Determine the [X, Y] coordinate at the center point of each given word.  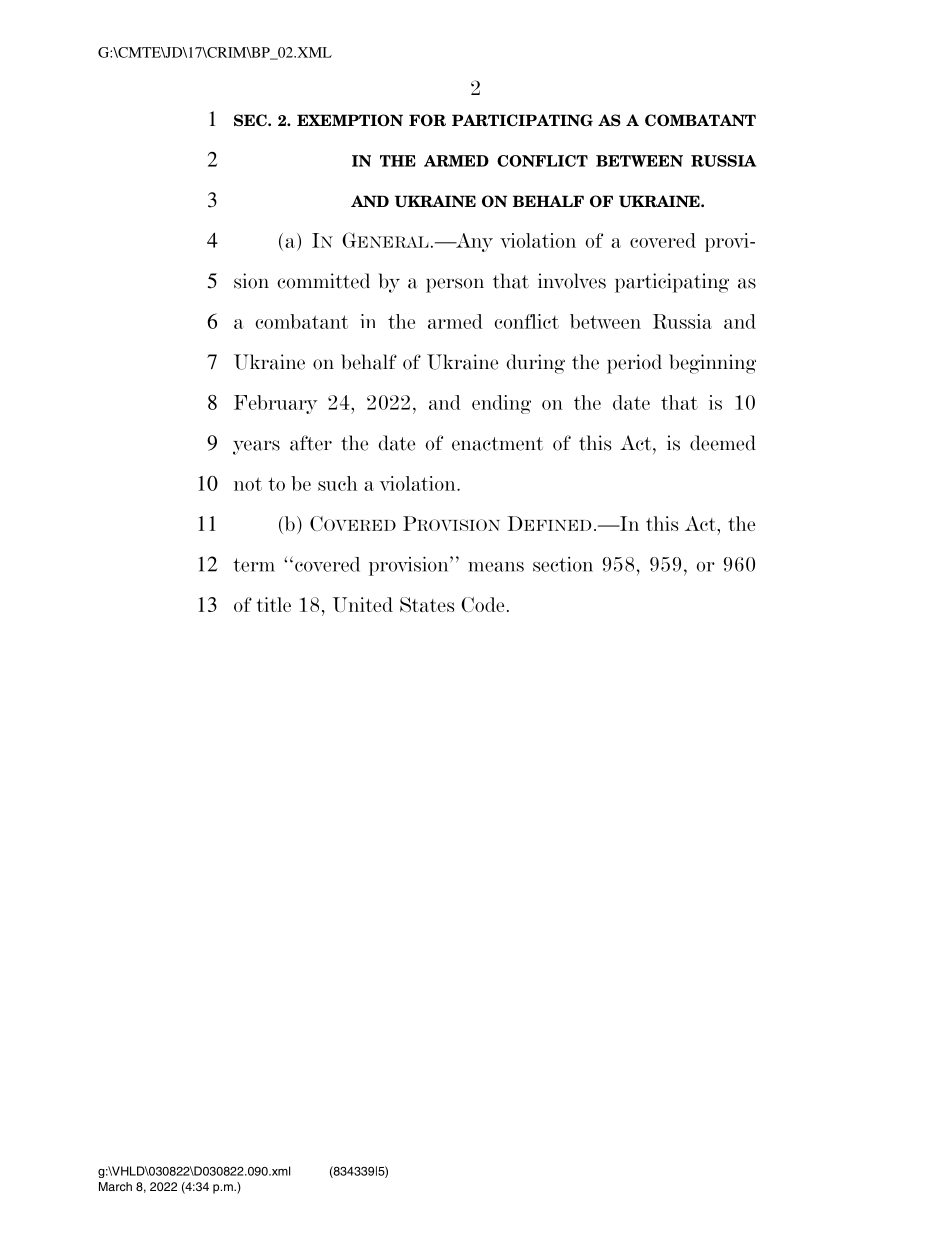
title [274, 604]
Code [482, 605]
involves [572, 281]
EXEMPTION [350, 120]
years [256, 447]
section [563, 564]
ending [501, 404]
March [115, 1186]
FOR [427, 120]
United [363, 605]
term [254, 565]
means [496, 566]
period [634, 364]
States [427, 604]
